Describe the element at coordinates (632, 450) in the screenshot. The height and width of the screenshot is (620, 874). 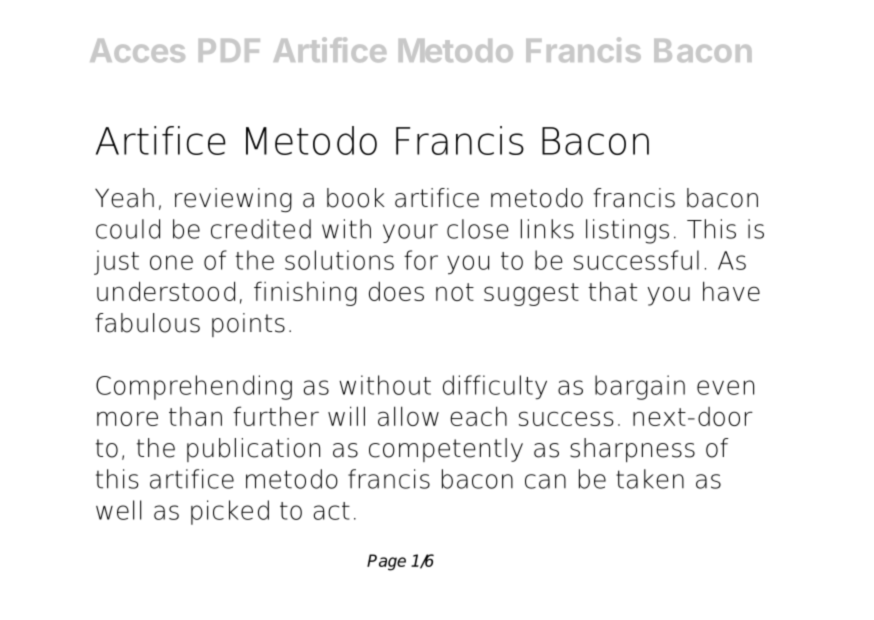
I see `sharpness` at that location.
